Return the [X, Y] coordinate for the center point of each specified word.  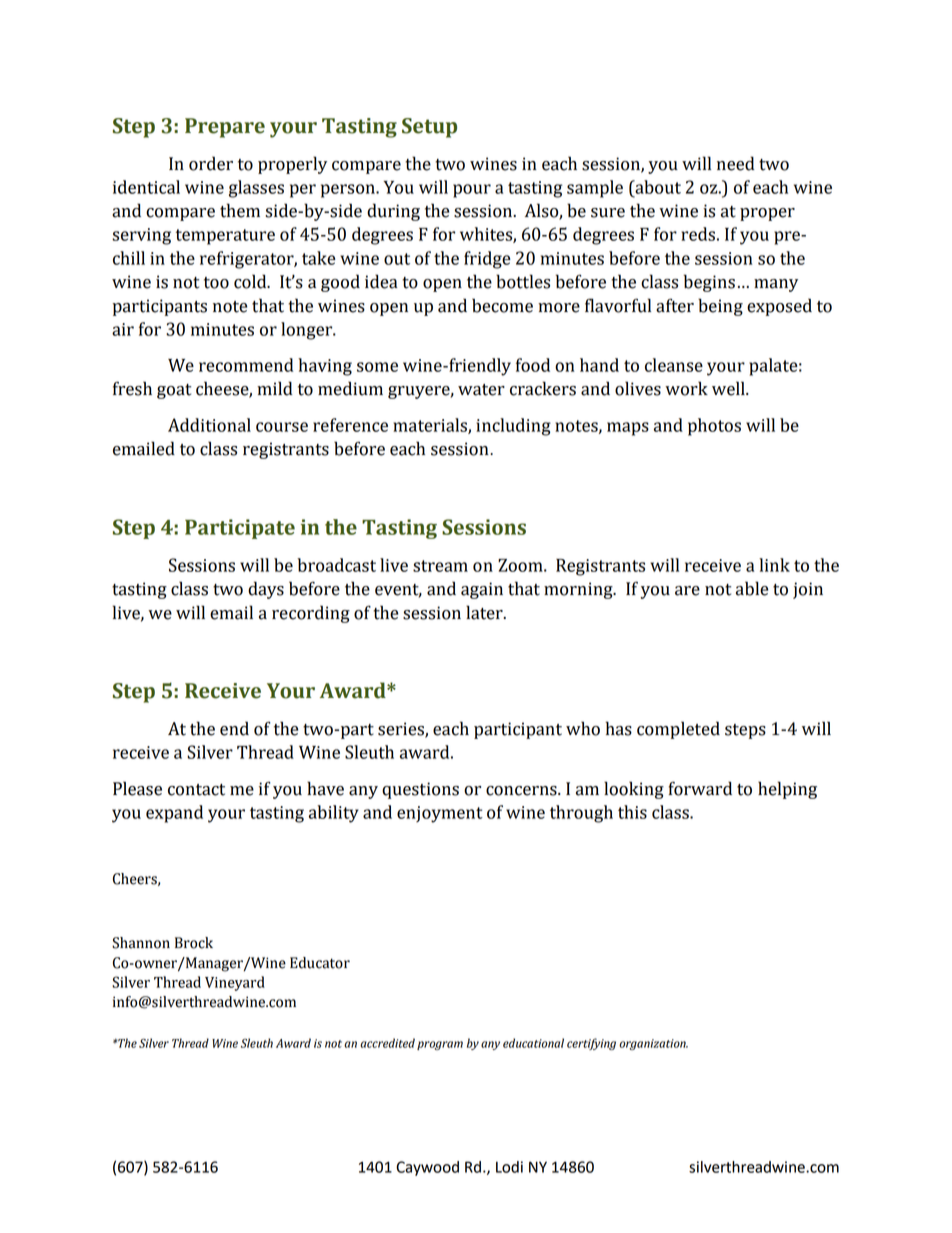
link [774, 565]
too [216, 283]
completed [678, 730]
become [502, 305]
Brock [194, 943]
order [211, 163]
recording [311, 614]
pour [472, 191]
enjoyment [440, 814]
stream [440, 566]
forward [700, 788]
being [720, 307]
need [736, 163]
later [485, 612]
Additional [209, 425]
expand [174, 814]
